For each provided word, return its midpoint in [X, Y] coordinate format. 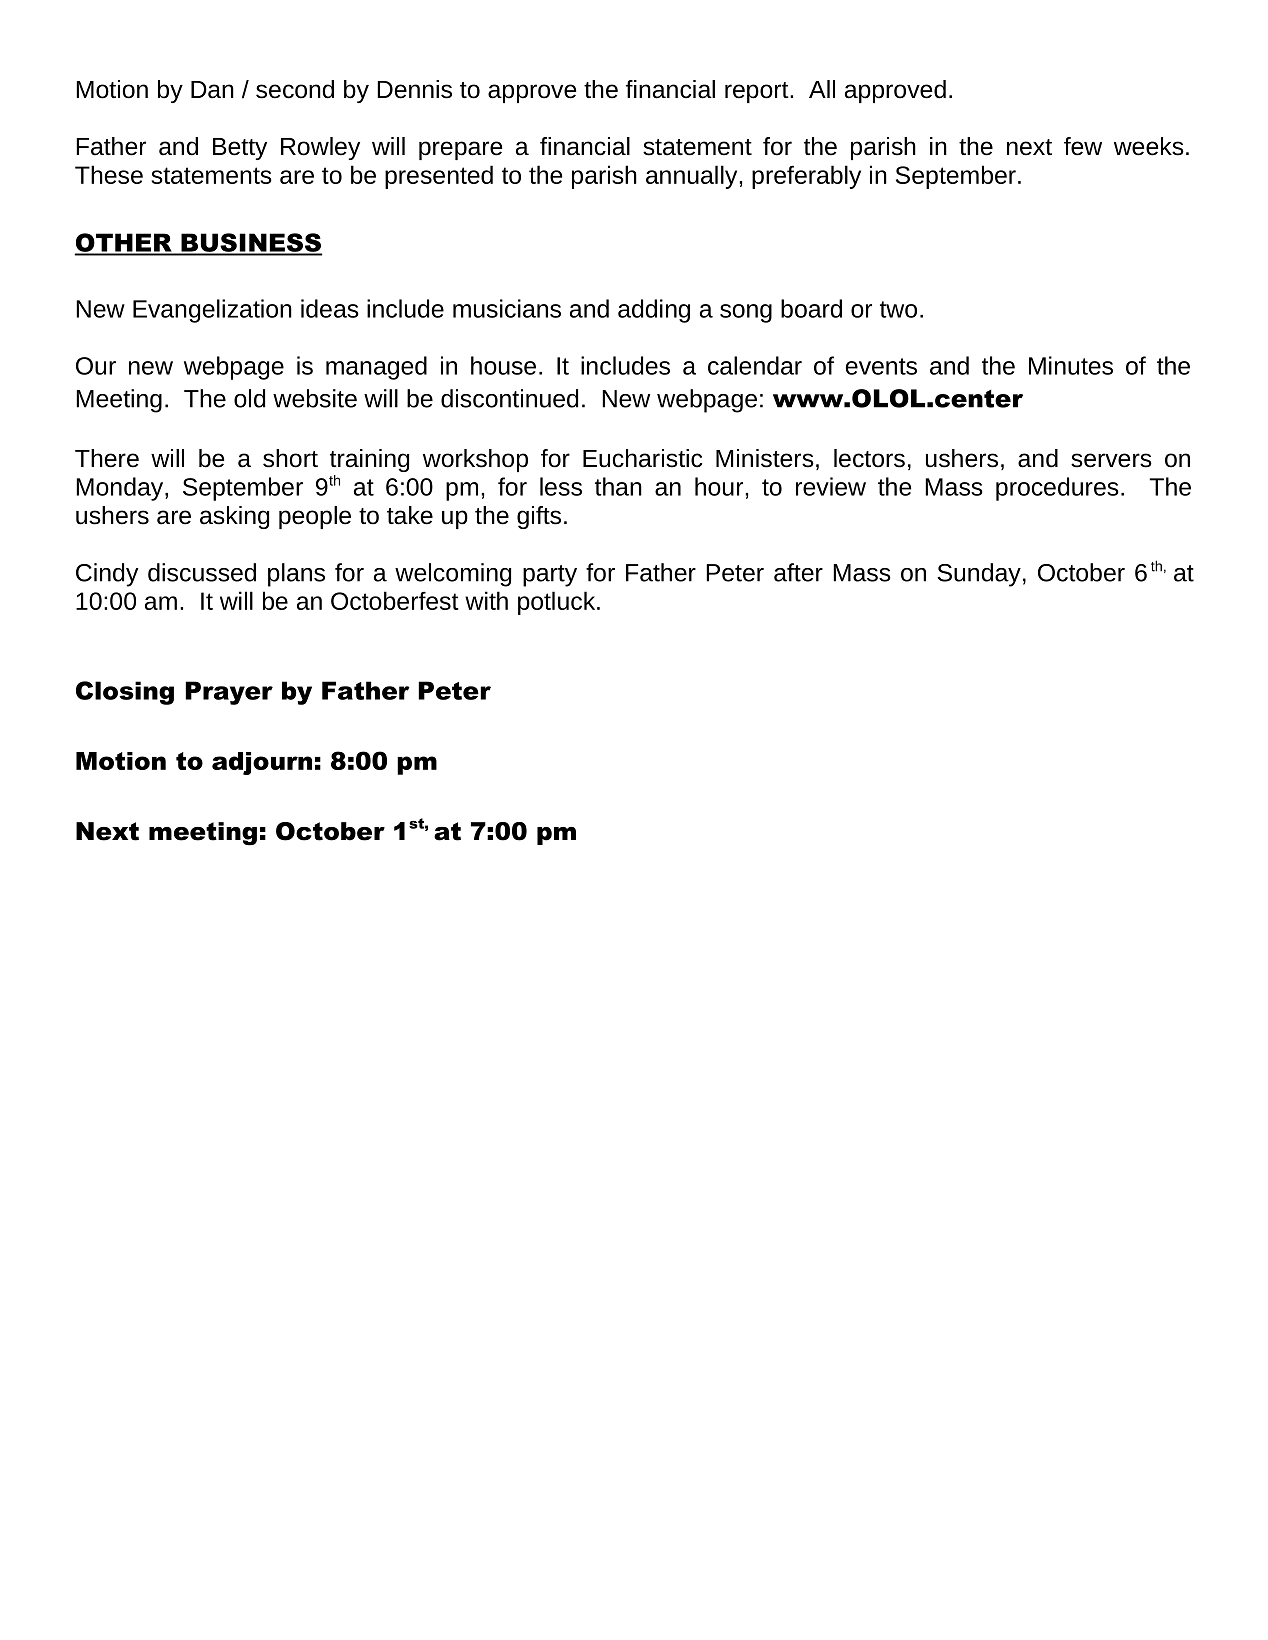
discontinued [509, 398]
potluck [558, 603]
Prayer [229, 693]
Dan [212, 90]
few [1083, 146]
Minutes [1071, 365]
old [249, 398]
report [758, 92]
